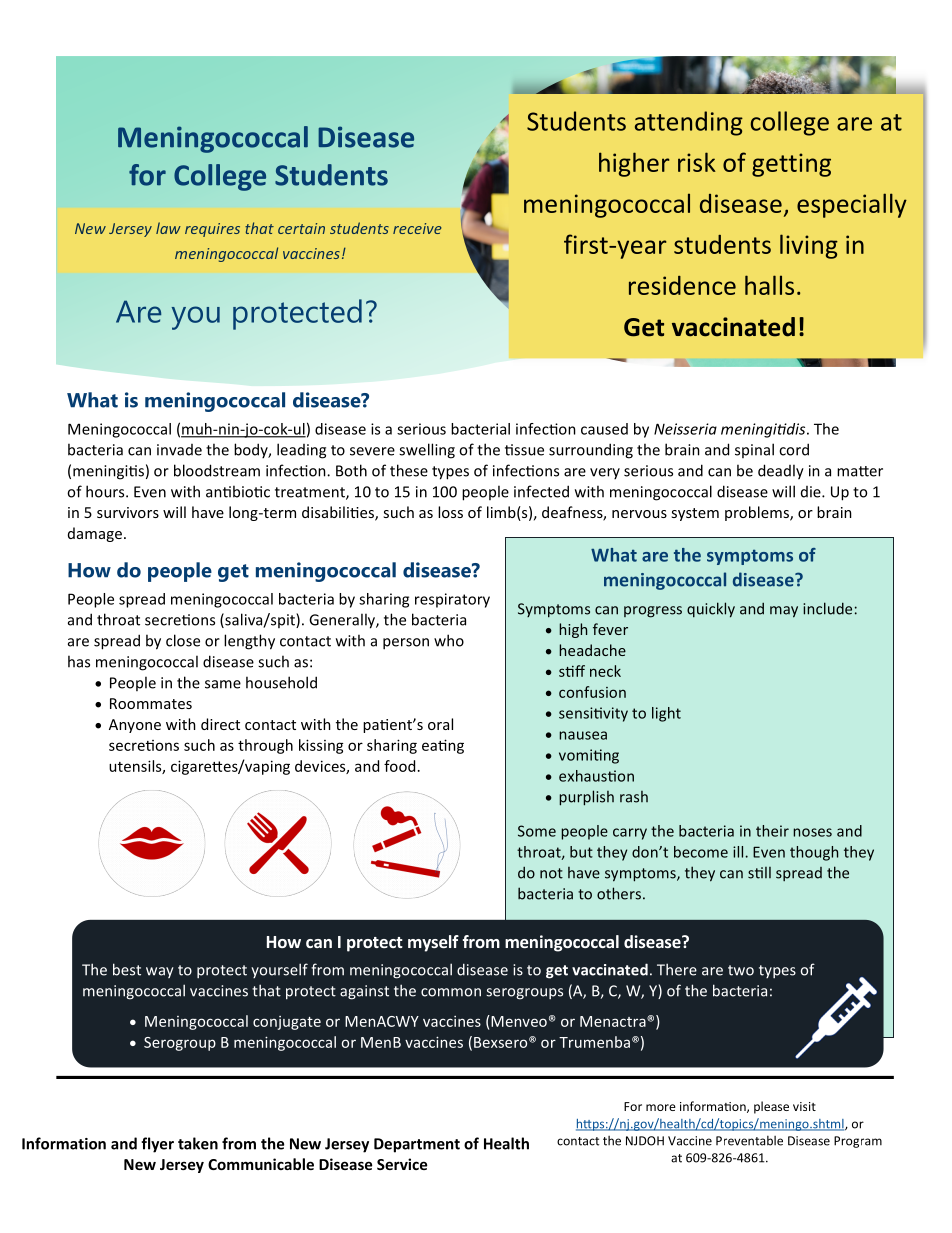  What do you see at coordinates (417, 1145) in the image?
I see `Department` at bounding box center [417, 1145].
